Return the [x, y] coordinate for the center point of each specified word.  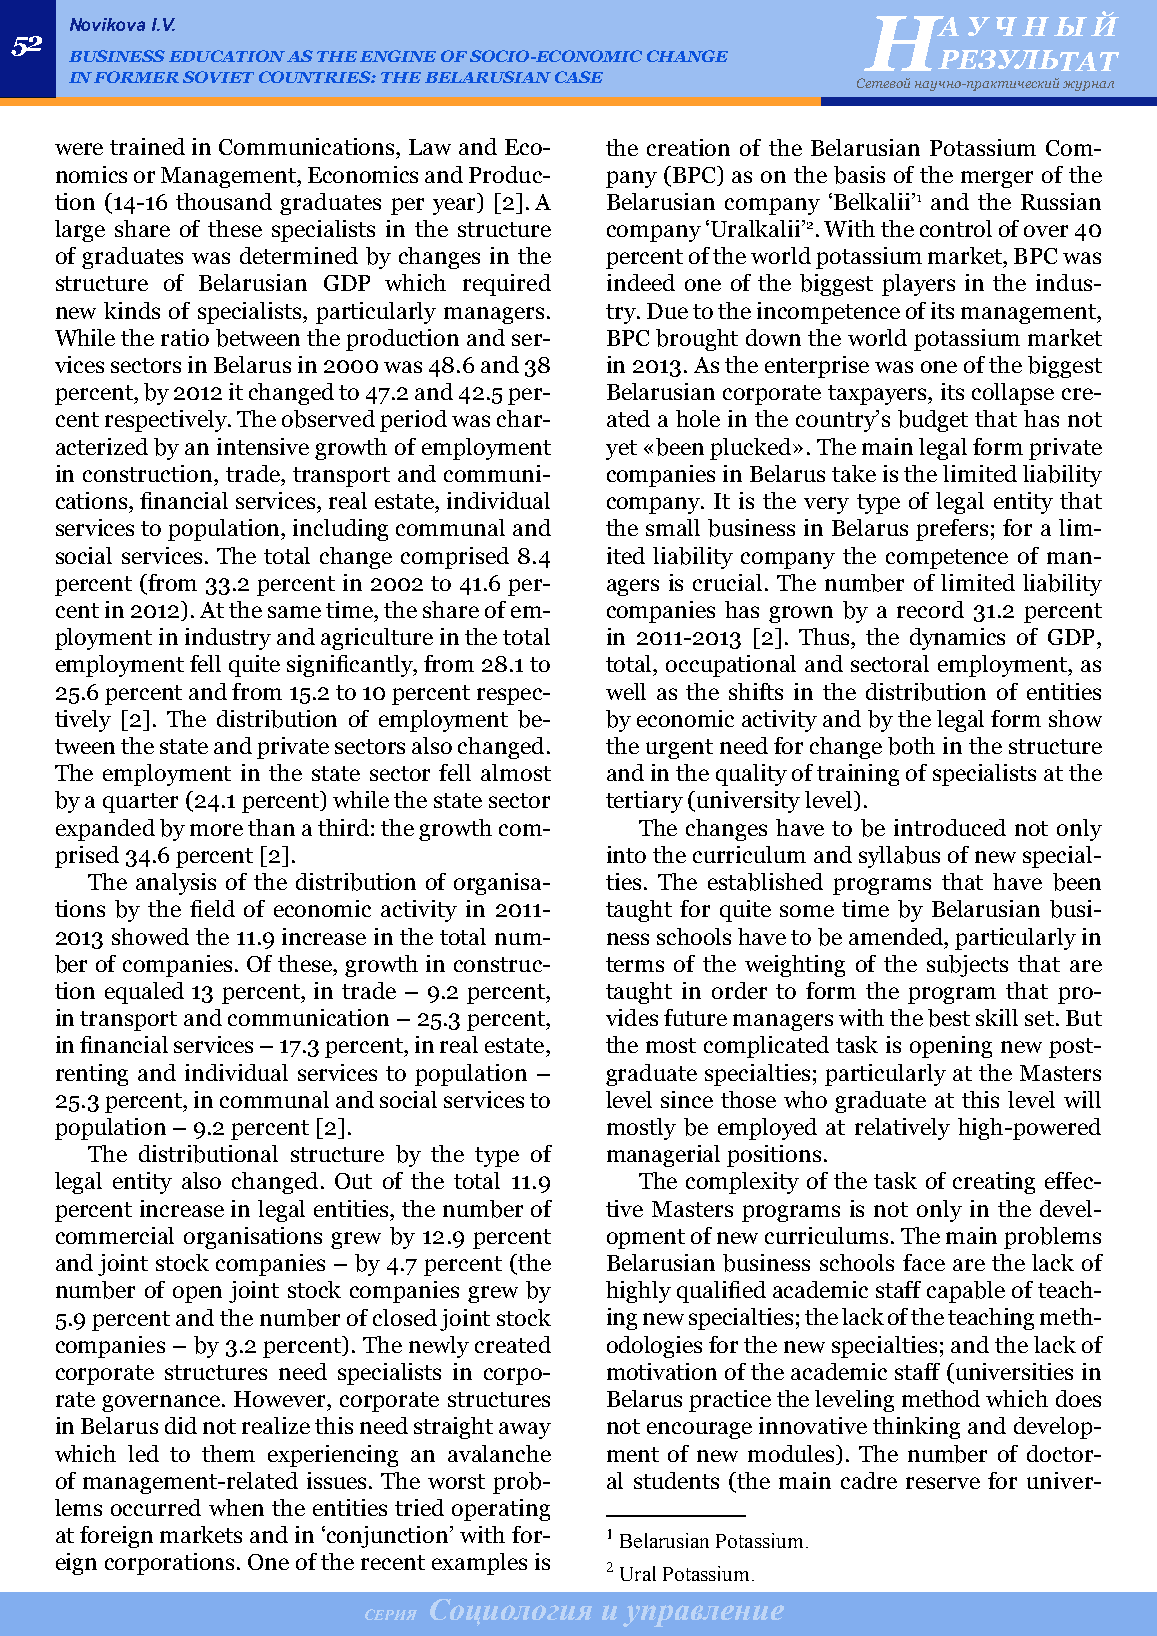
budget [933, 421]
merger [997, 179]
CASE [579, 77]
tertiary [644, 802]
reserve [943, 1483]
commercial [115, 1235]
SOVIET [218, 77]
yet [621, 450]
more [216, 830]
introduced [950, 827]
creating [994, 1183]
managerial [663, 1156]
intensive [263, 446]
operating [501, 1510]
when [236, 1507]
